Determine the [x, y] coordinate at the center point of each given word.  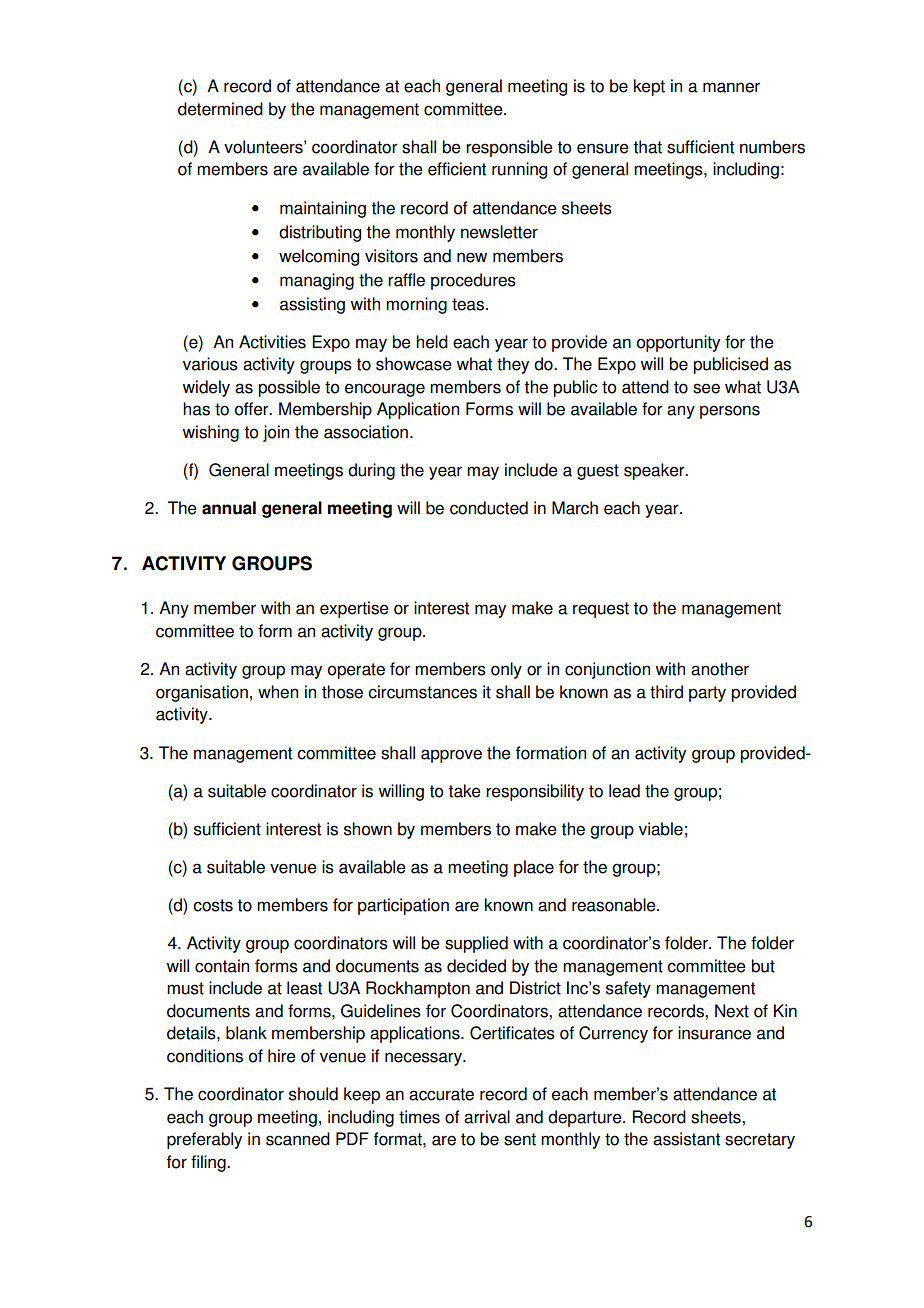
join [276, 433]
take [464, 791]
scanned [298, 1139]
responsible [509, 148]
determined [220, 109]
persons [730, 412]
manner [731, 87]
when [278, 692]
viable [661, 829]
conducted [489, 508]
